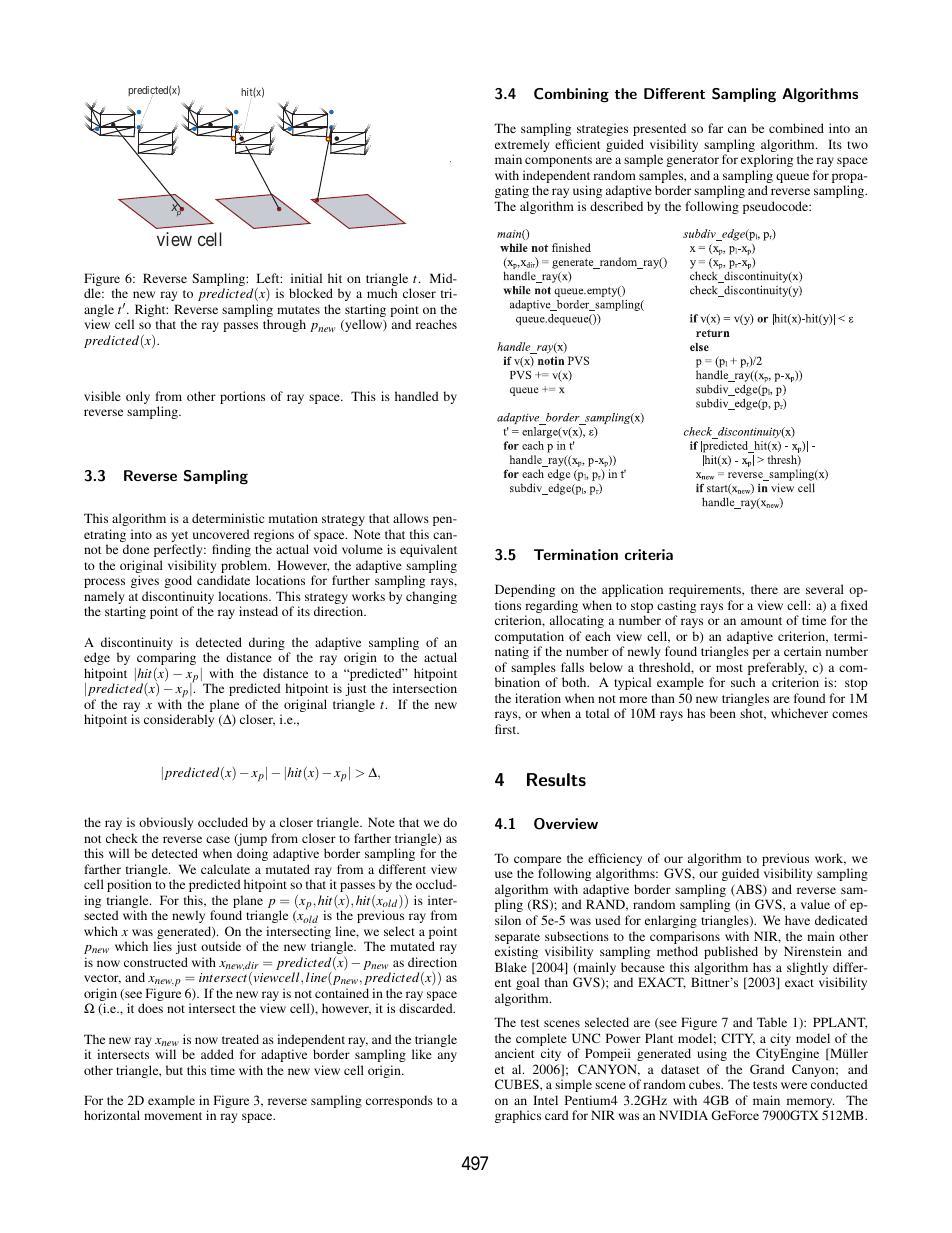 This image has width=952, height=1233. Describe the element at coordinates (518, 1116) in the image. I see `graphics` at that location.
